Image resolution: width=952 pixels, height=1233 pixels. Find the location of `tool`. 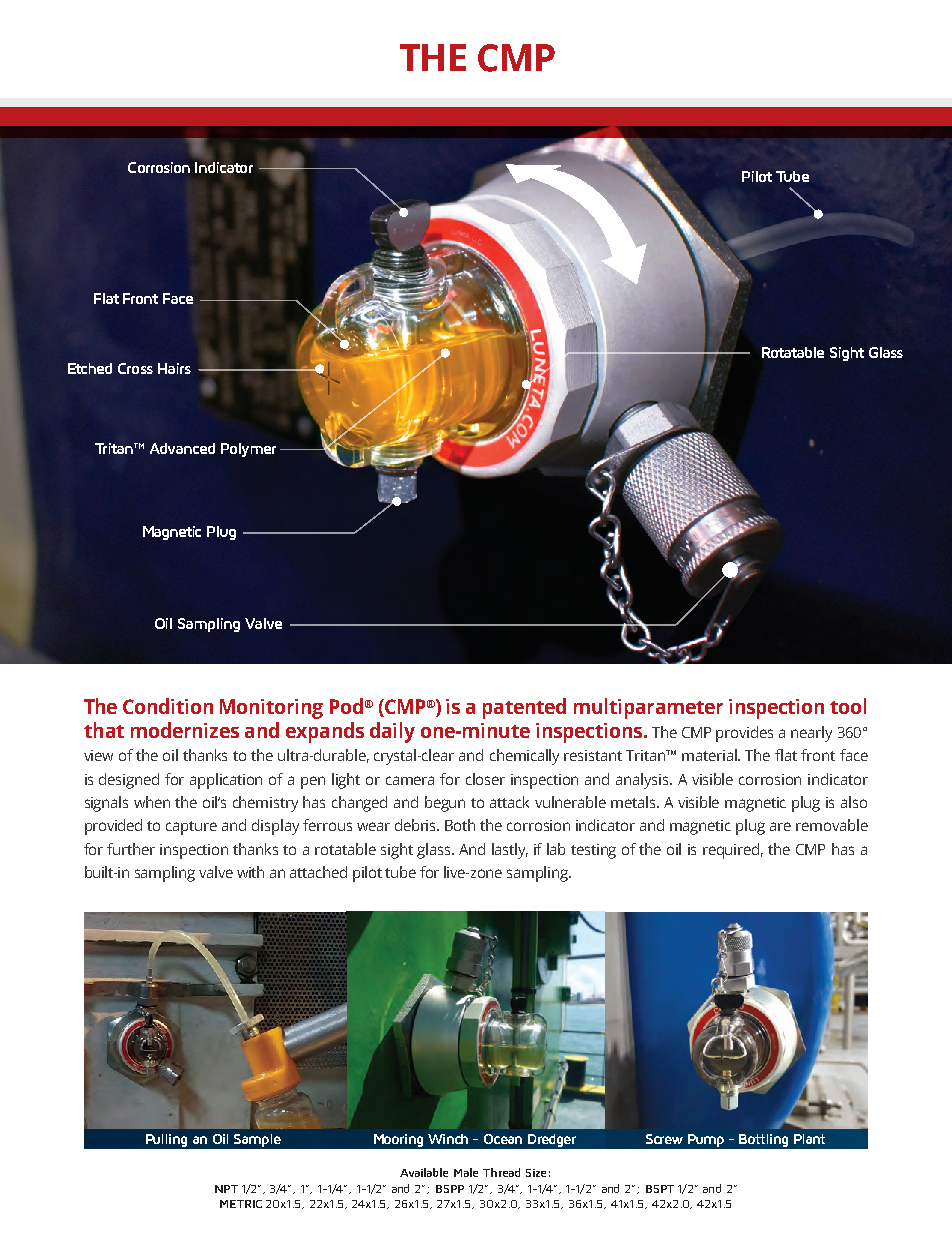

tool is located at coordinates (848, 706).
